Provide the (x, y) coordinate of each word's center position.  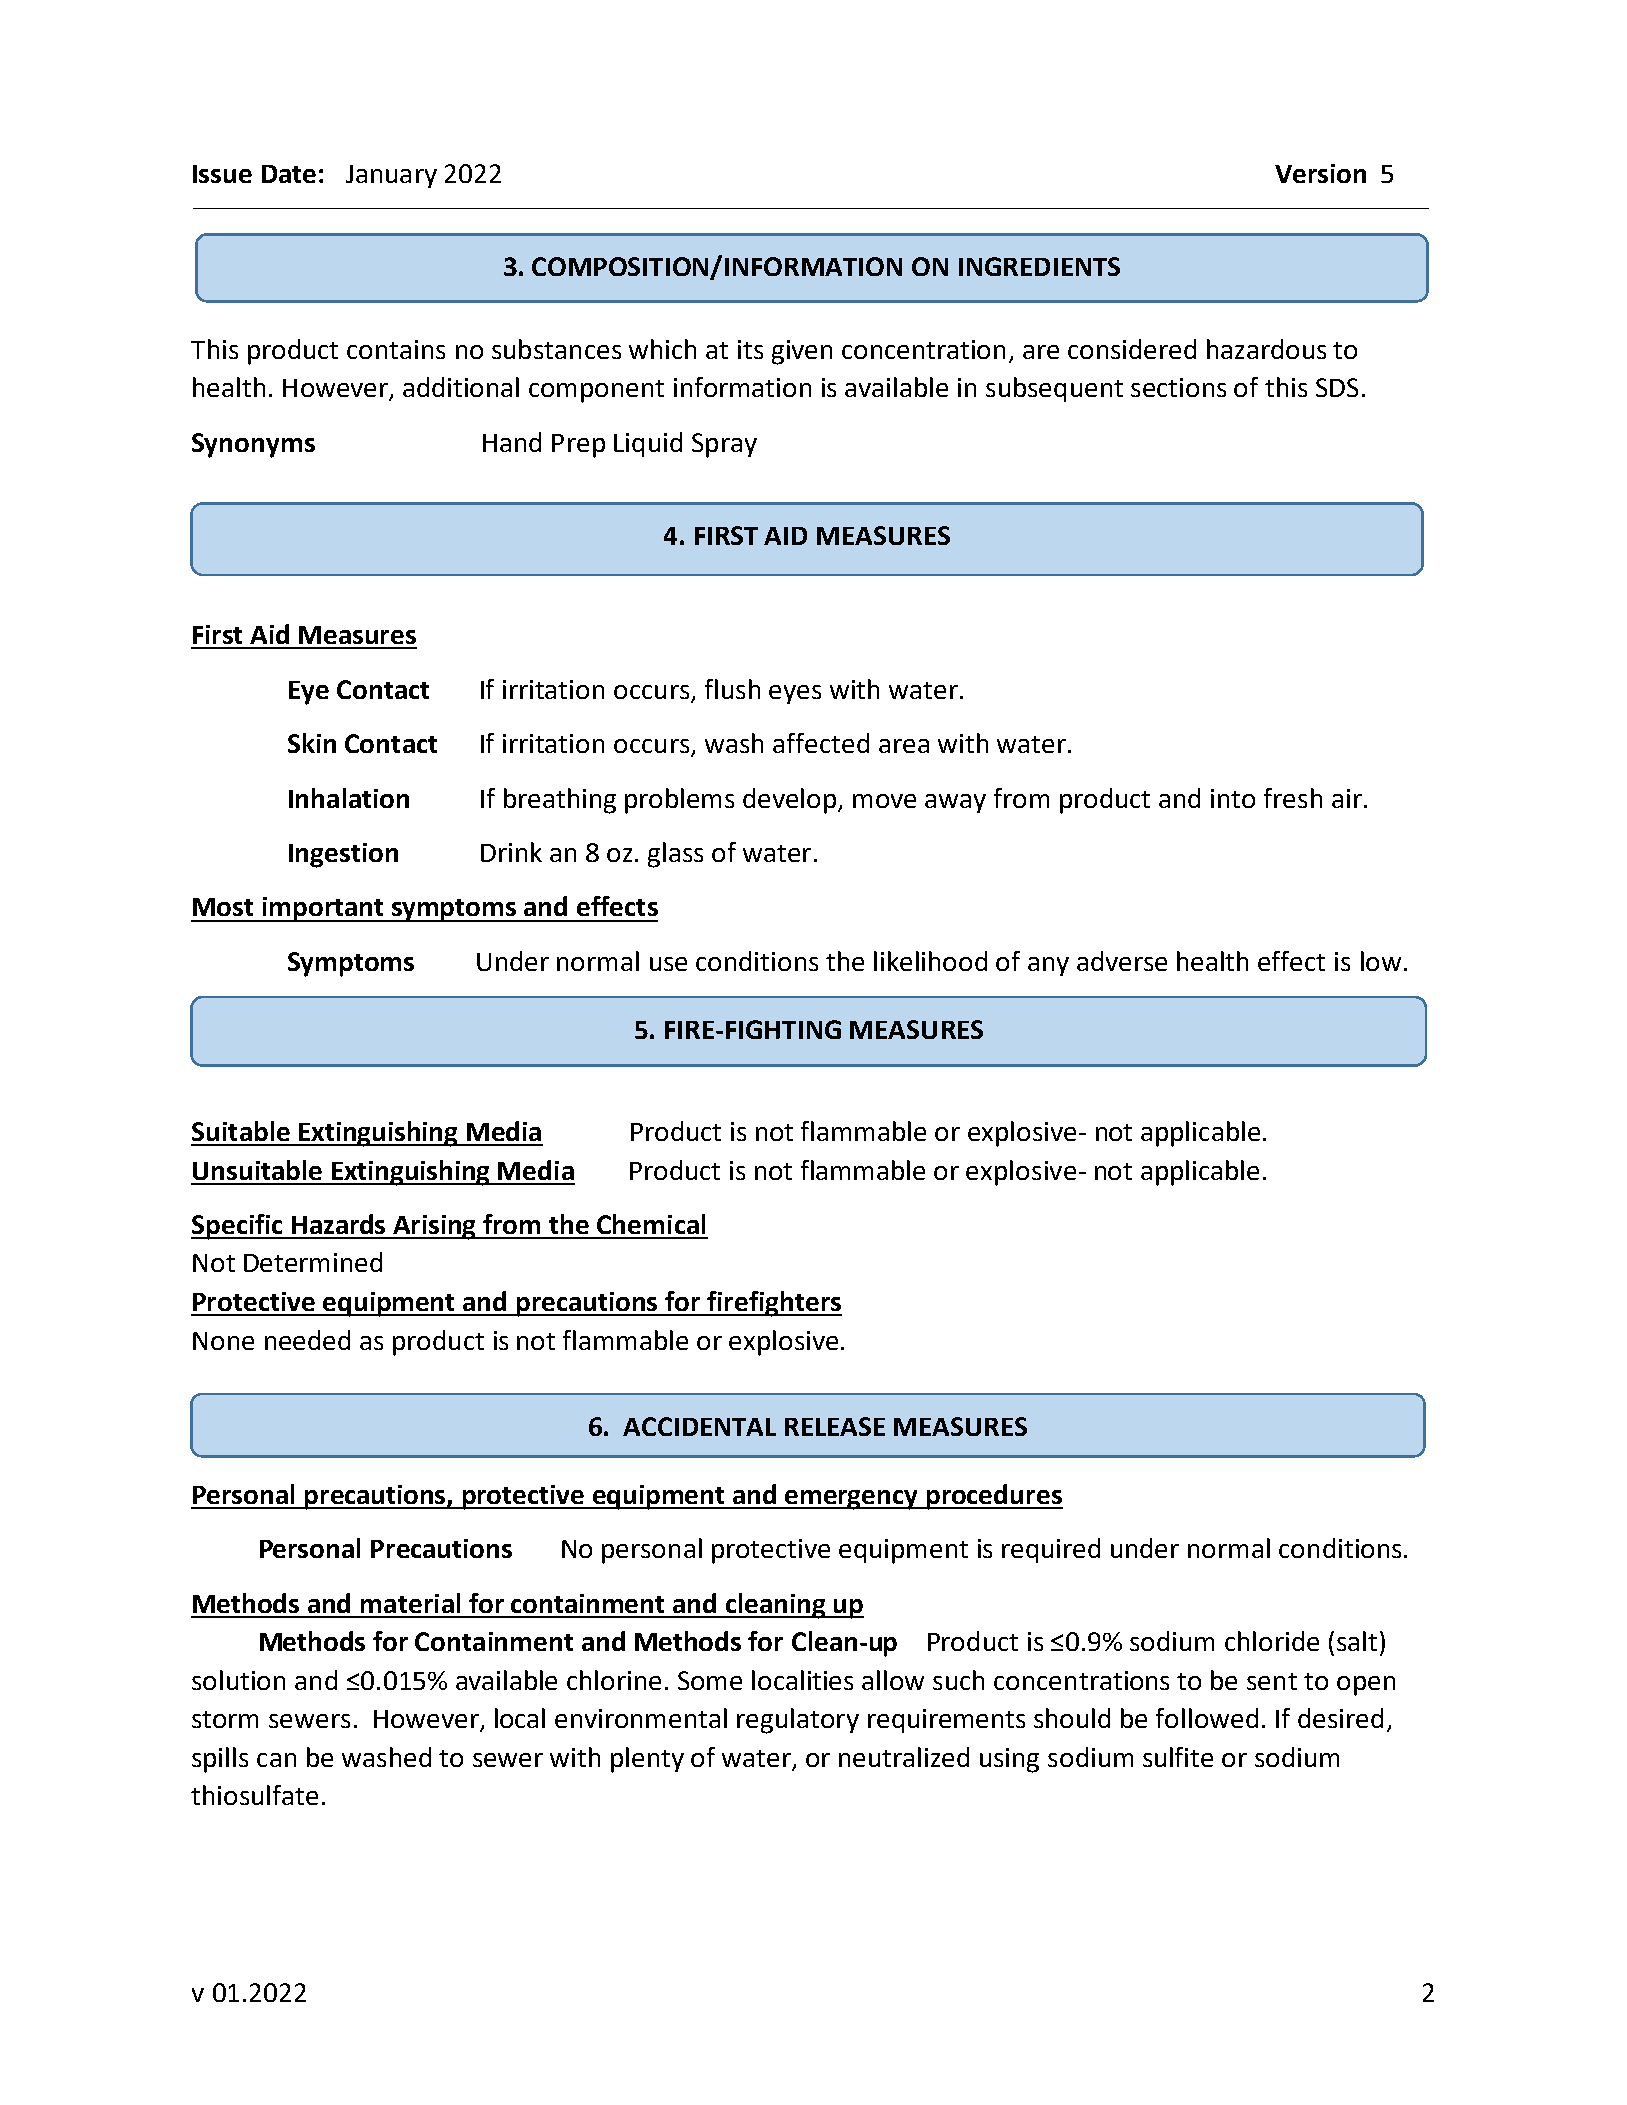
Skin (312, 743)
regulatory (798, 1721)
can (276, 1760)
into (1233, 798)
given (802, 352)
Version (1320, 173)
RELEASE (835, 1426)
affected (821, 743)
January (391, 176)
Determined (313, 1262)
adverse (1122, 961)
